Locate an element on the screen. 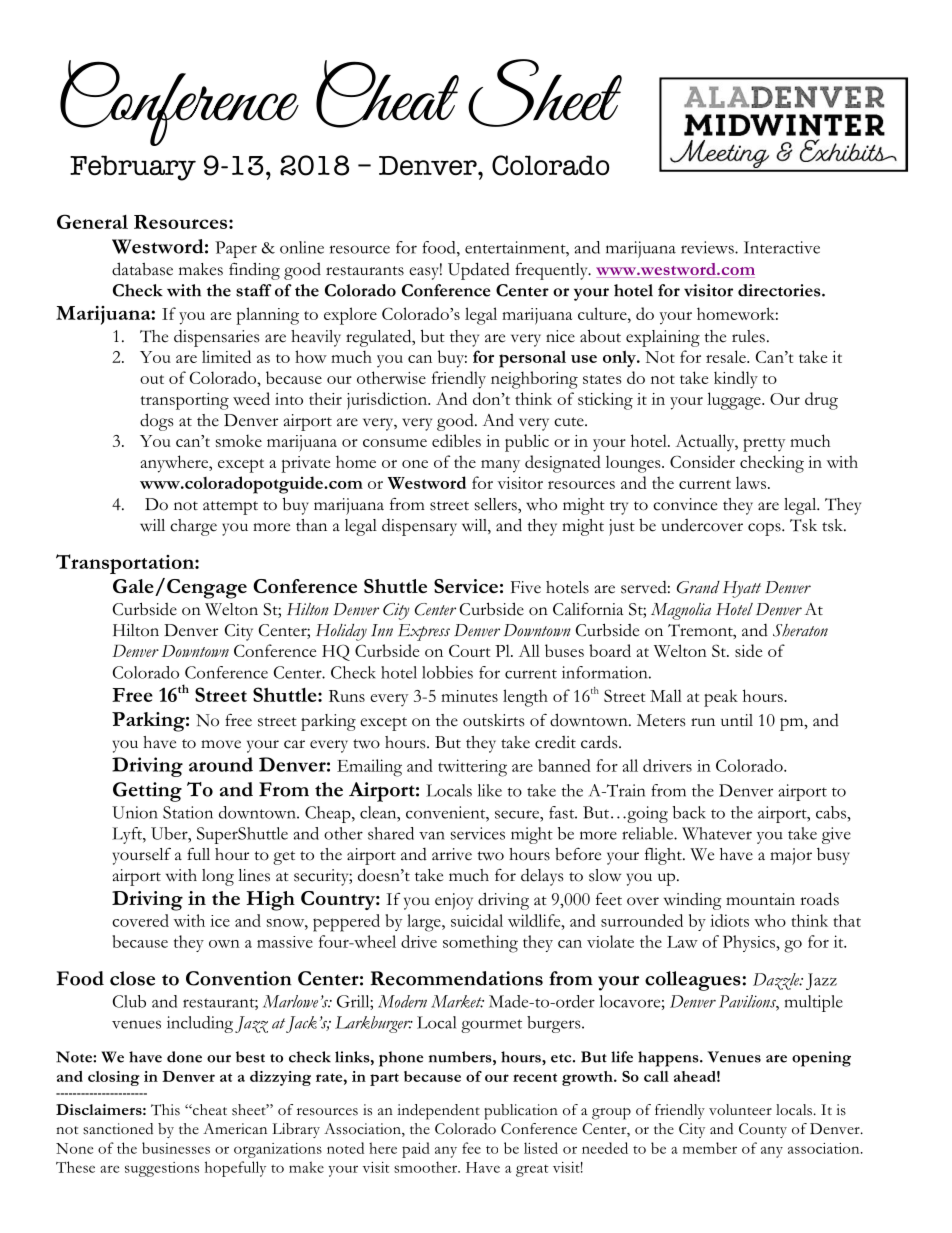  Updated is located at coordinates (479, 271).
